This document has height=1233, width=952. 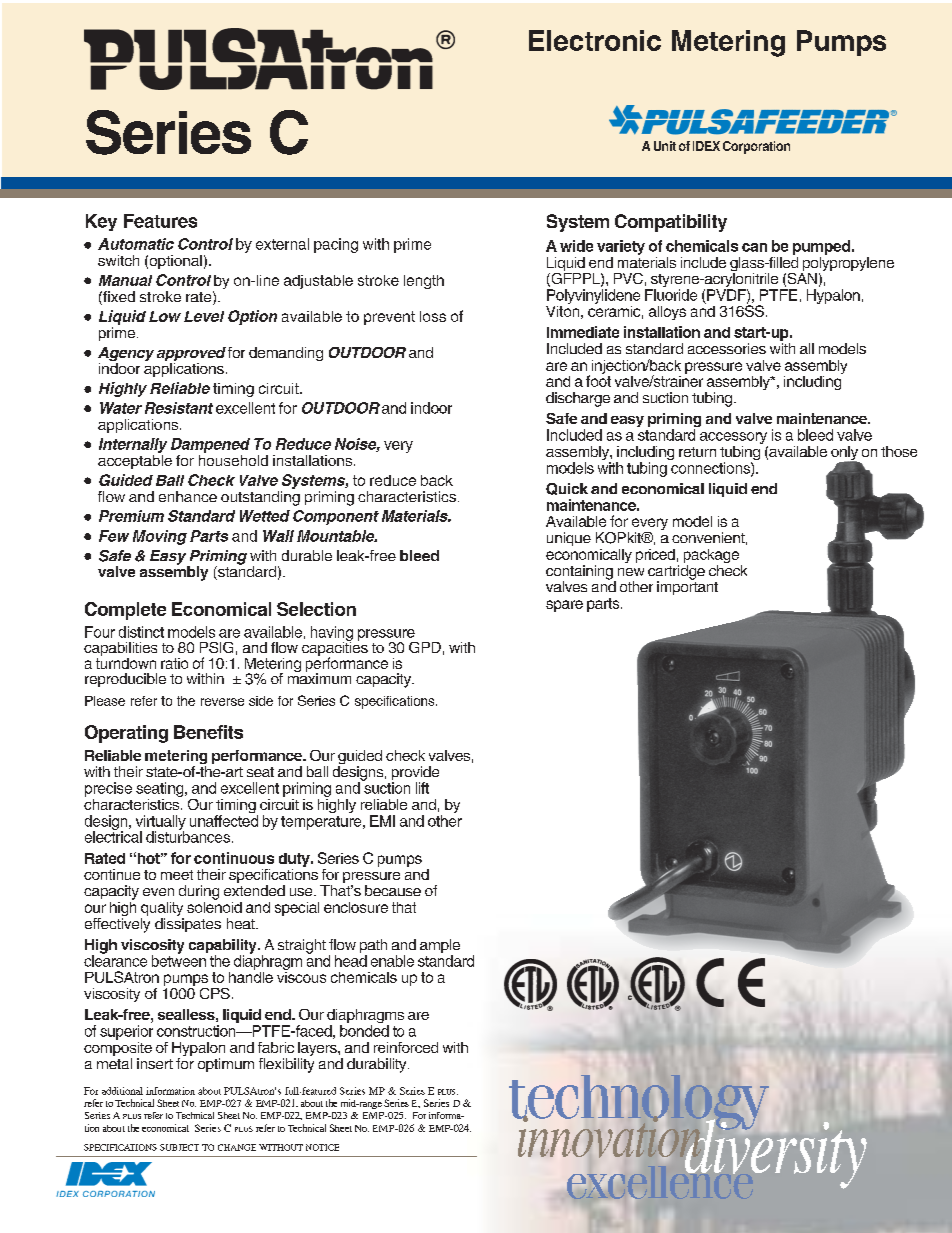 I want to click on important, so click(x=687, y=587).
